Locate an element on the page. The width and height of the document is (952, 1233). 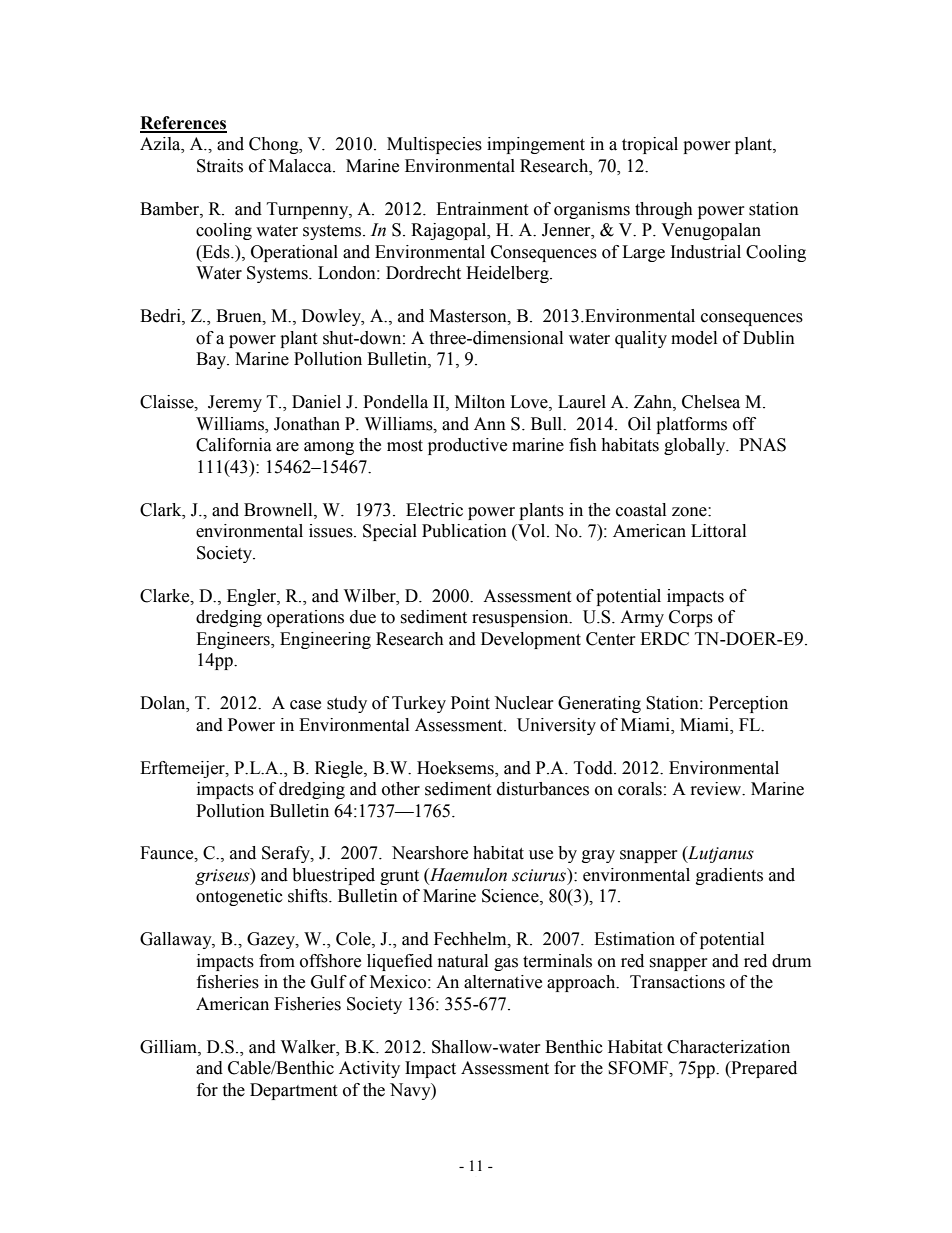
tropical is located at coordinates (650, 145).
